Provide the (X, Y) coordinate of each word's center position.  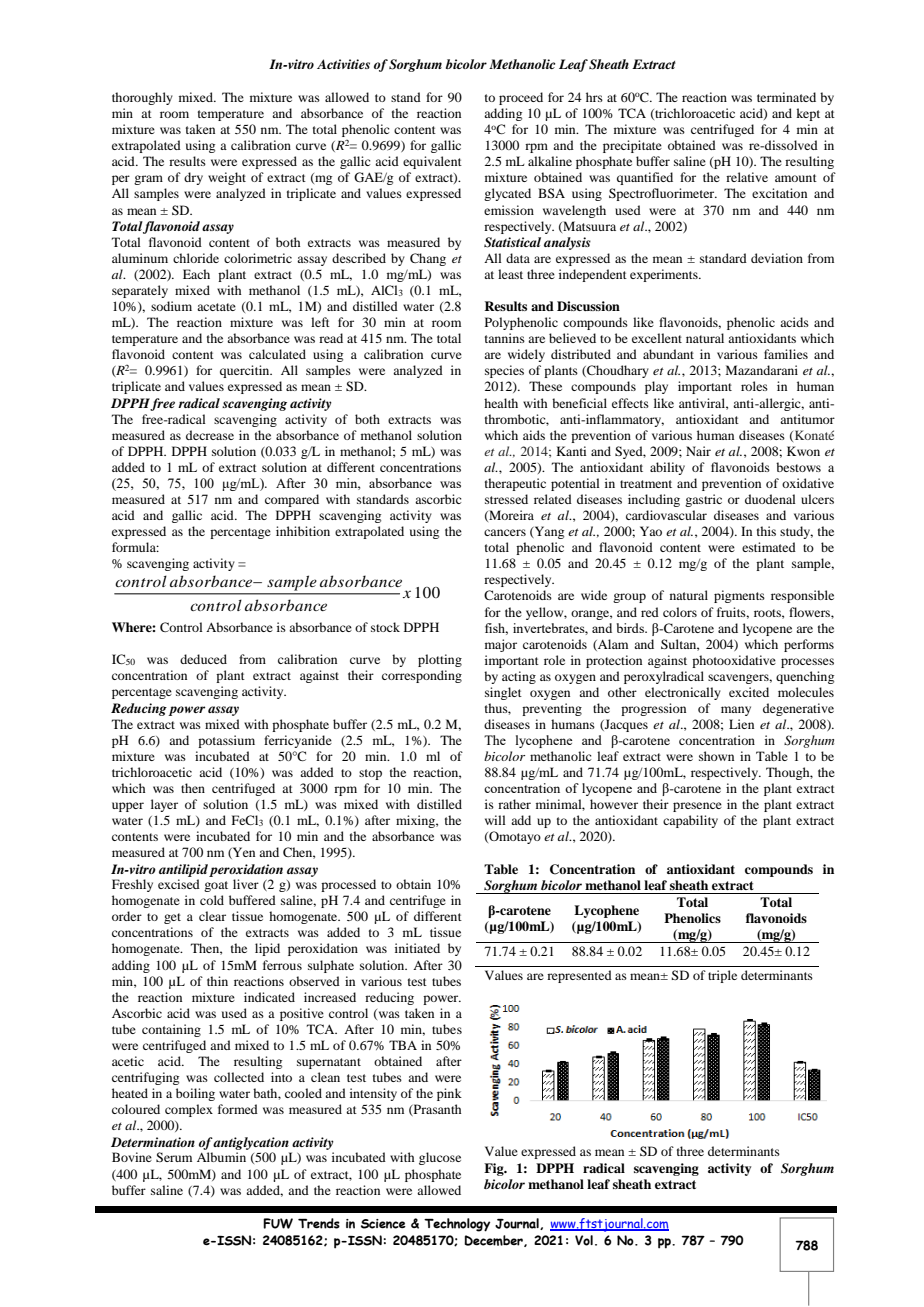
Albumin (221, 1157)
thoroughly (142, 98)
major (501, 645)
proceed (521, 98)
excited (749, 692)
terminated (786, 97)
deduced (203, 659)
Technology (457, 1225)
